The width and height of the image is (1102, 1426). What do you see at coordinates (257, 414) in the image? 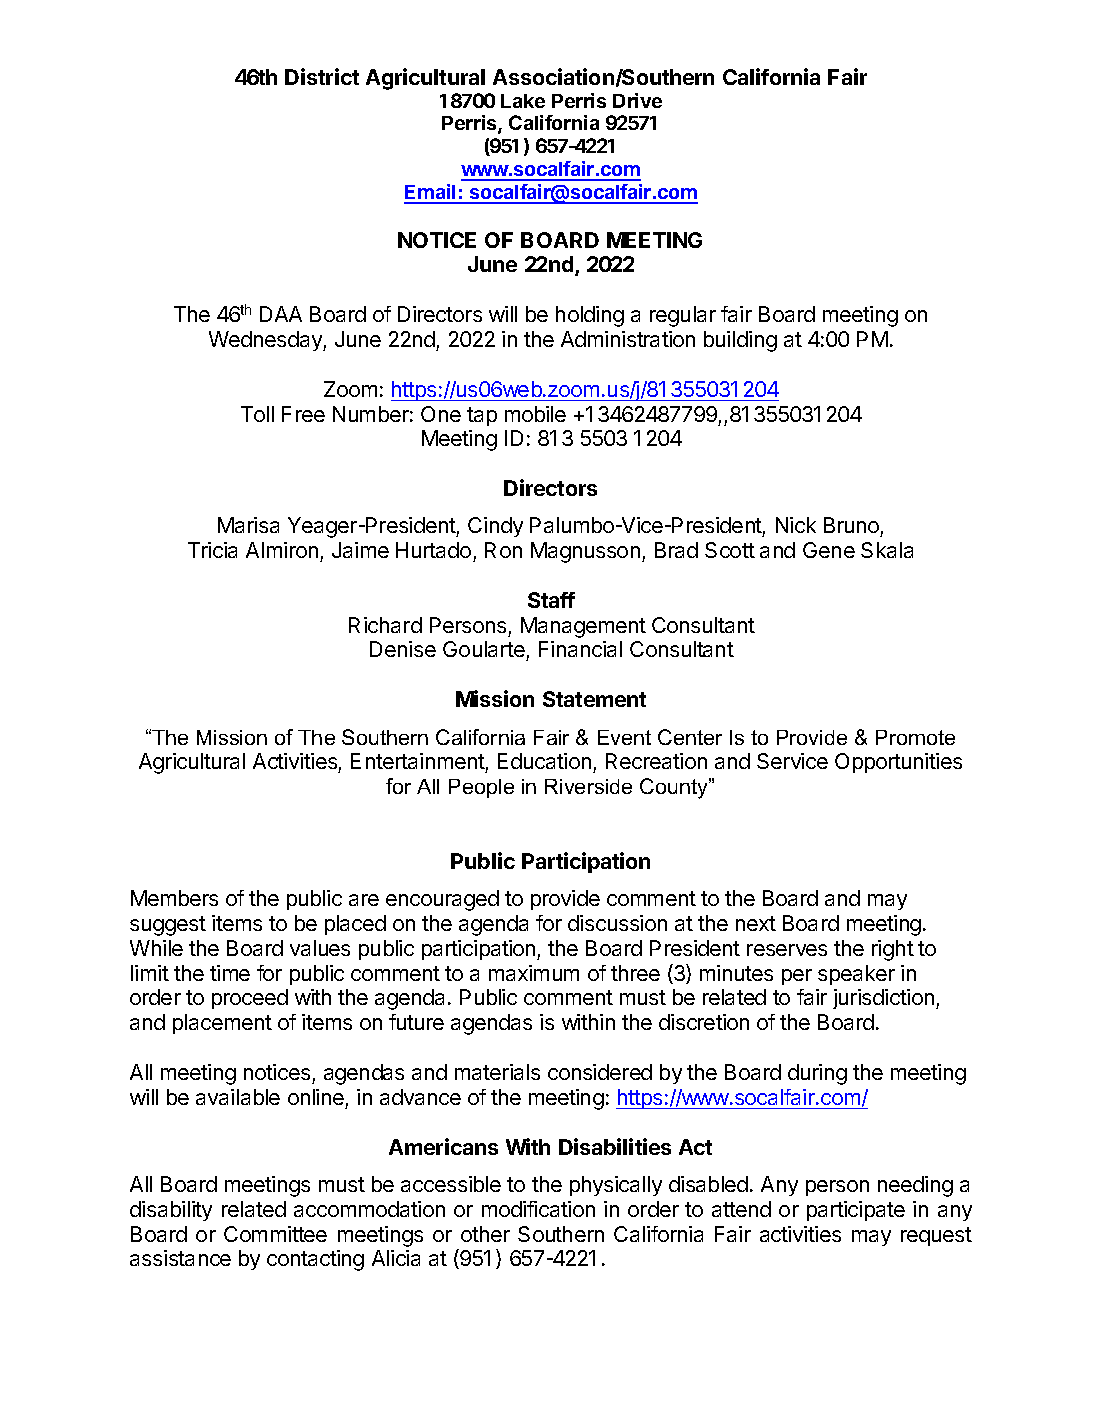
I see `Toll` at bounding box center [257, 414].
